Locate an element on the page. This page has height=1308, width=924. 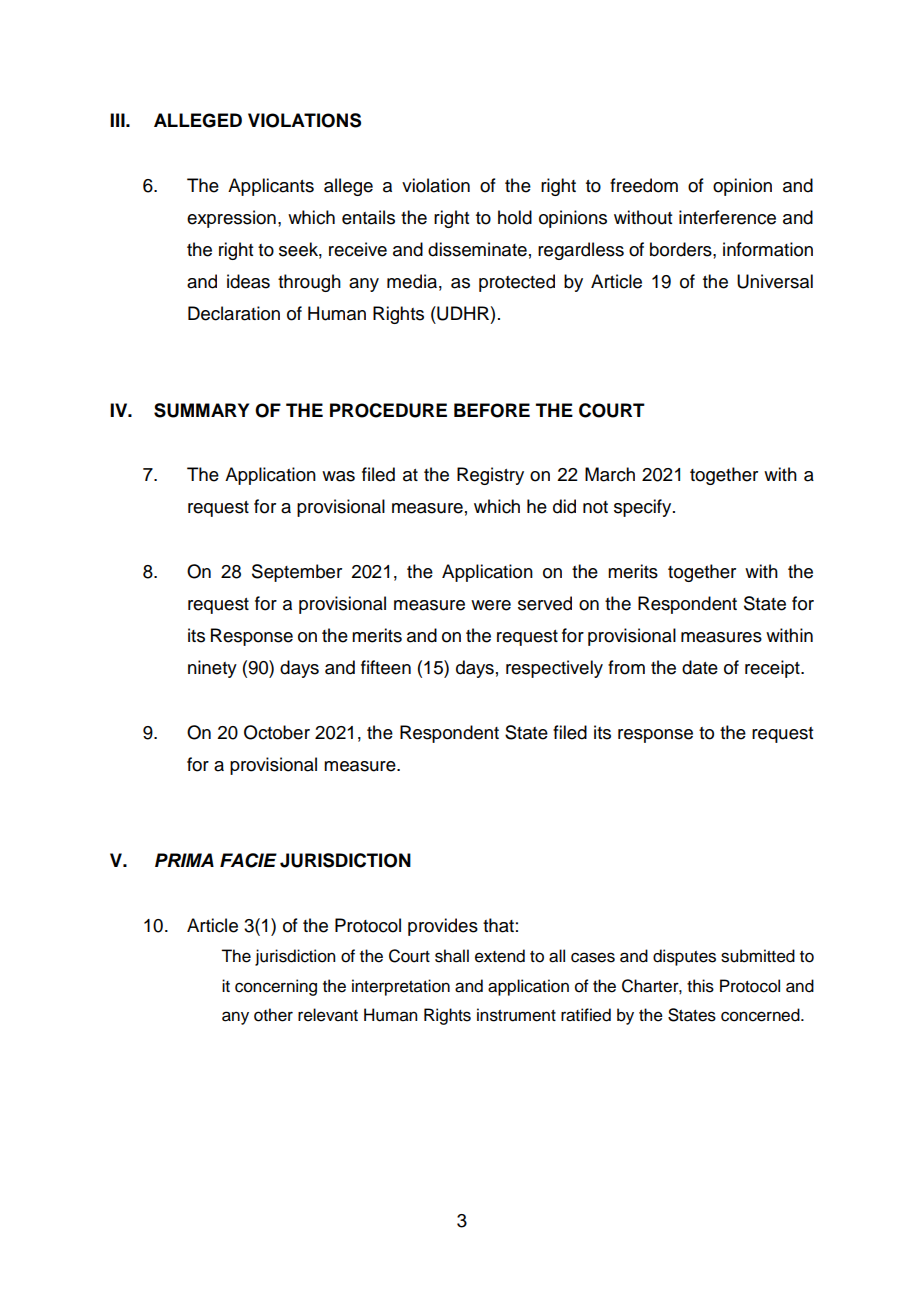
was is located at coordinates (338, 476).
